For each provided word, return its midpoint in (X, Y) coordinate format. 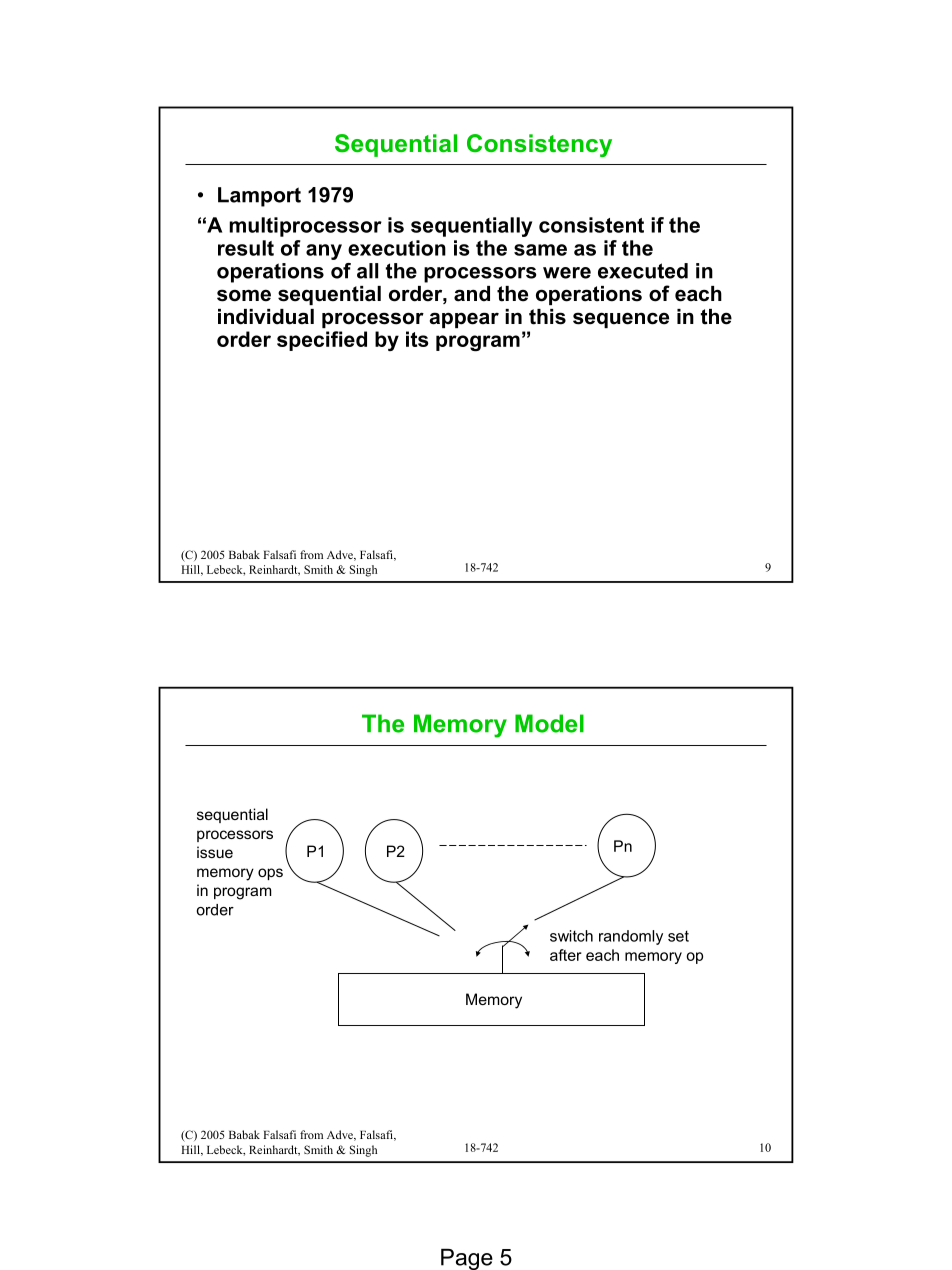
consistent (591, 225)
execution (397, 248)
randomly (631, 937)
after (566, 955)
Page (467, 1259)
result (246, 248)
